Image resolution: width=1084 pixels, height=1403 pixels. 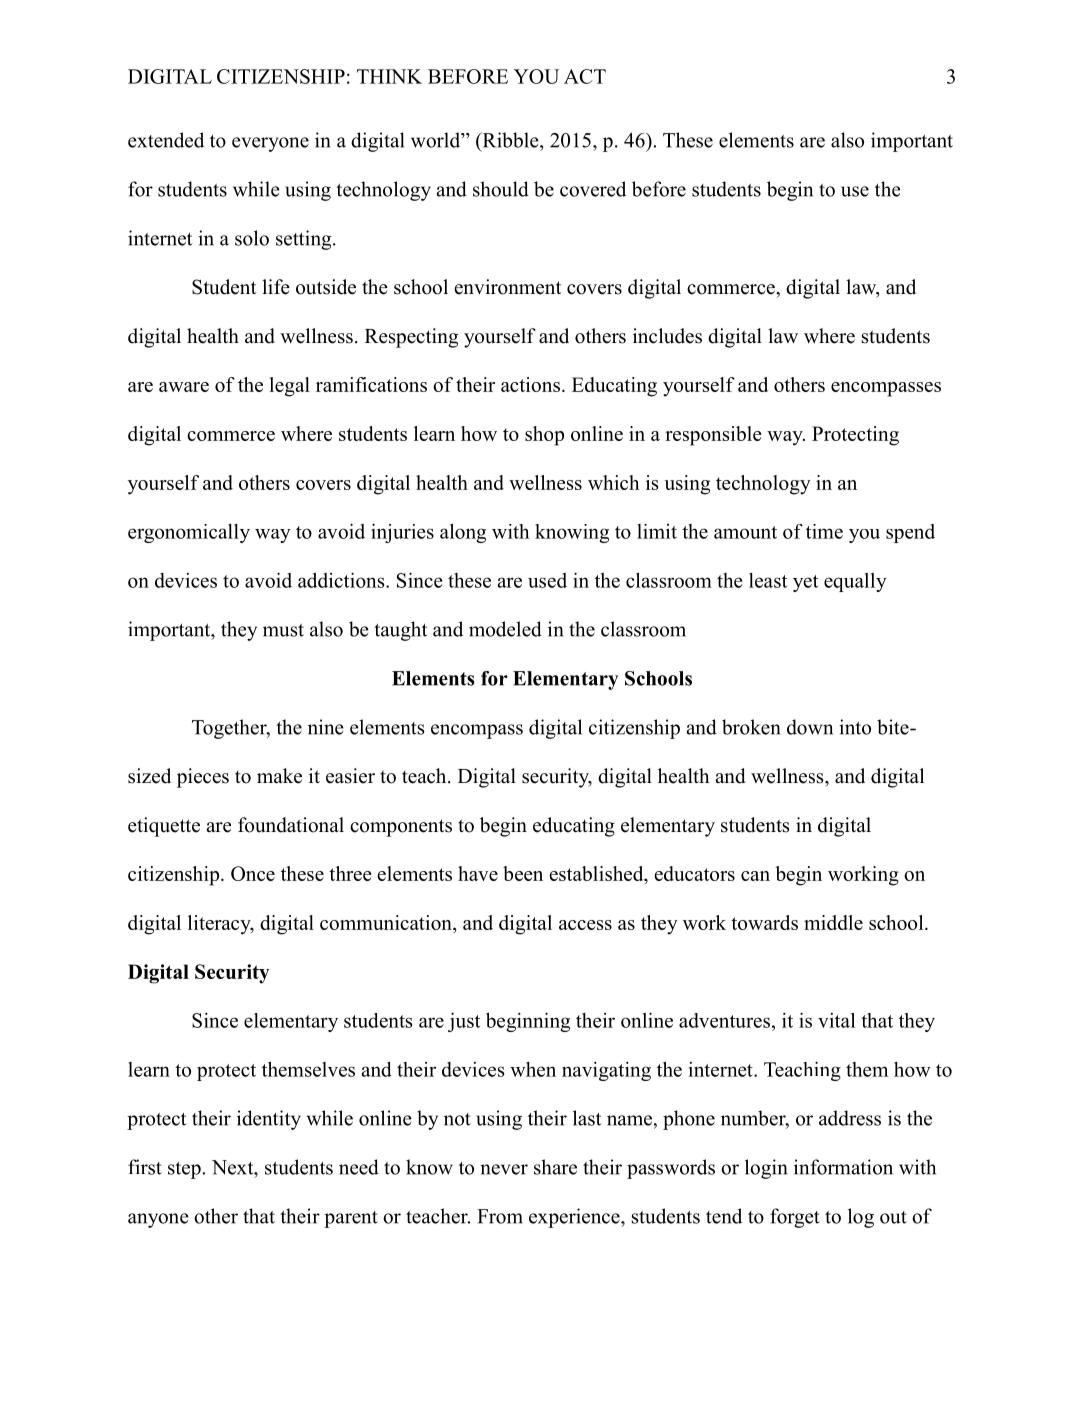 I want to click on modeled, so click(x=505, y=629).
